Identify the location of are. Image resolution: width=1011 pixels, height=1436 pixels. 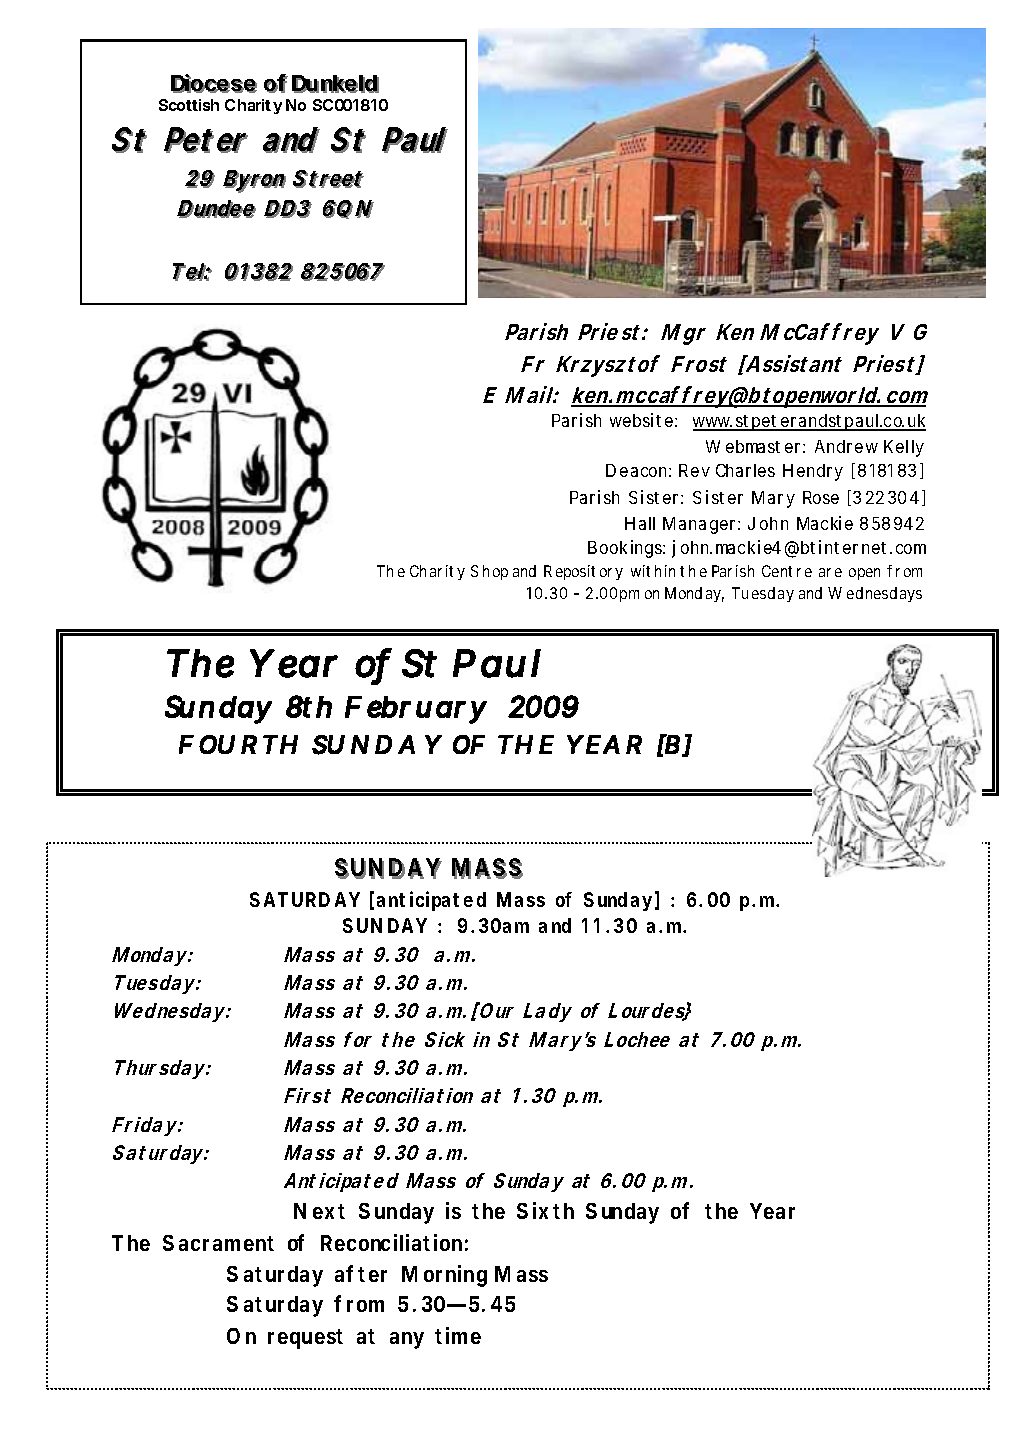
(830, 572).
